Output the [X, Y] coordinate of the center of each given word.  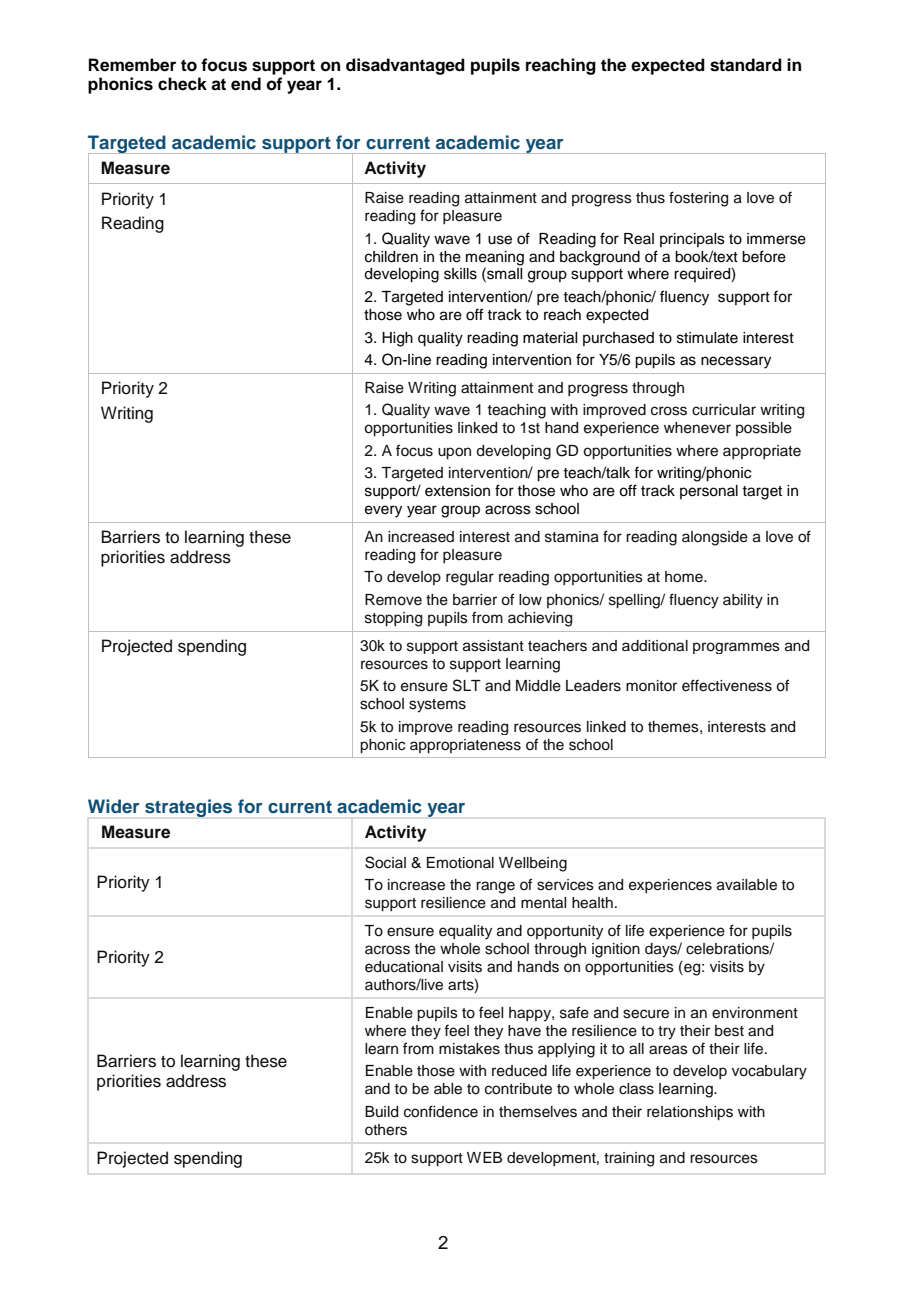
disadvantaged [405, 66]
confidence [441, 1111]
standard [746, 65]
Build [381, 1112]
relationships [690, 1113]
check [182, 84]
